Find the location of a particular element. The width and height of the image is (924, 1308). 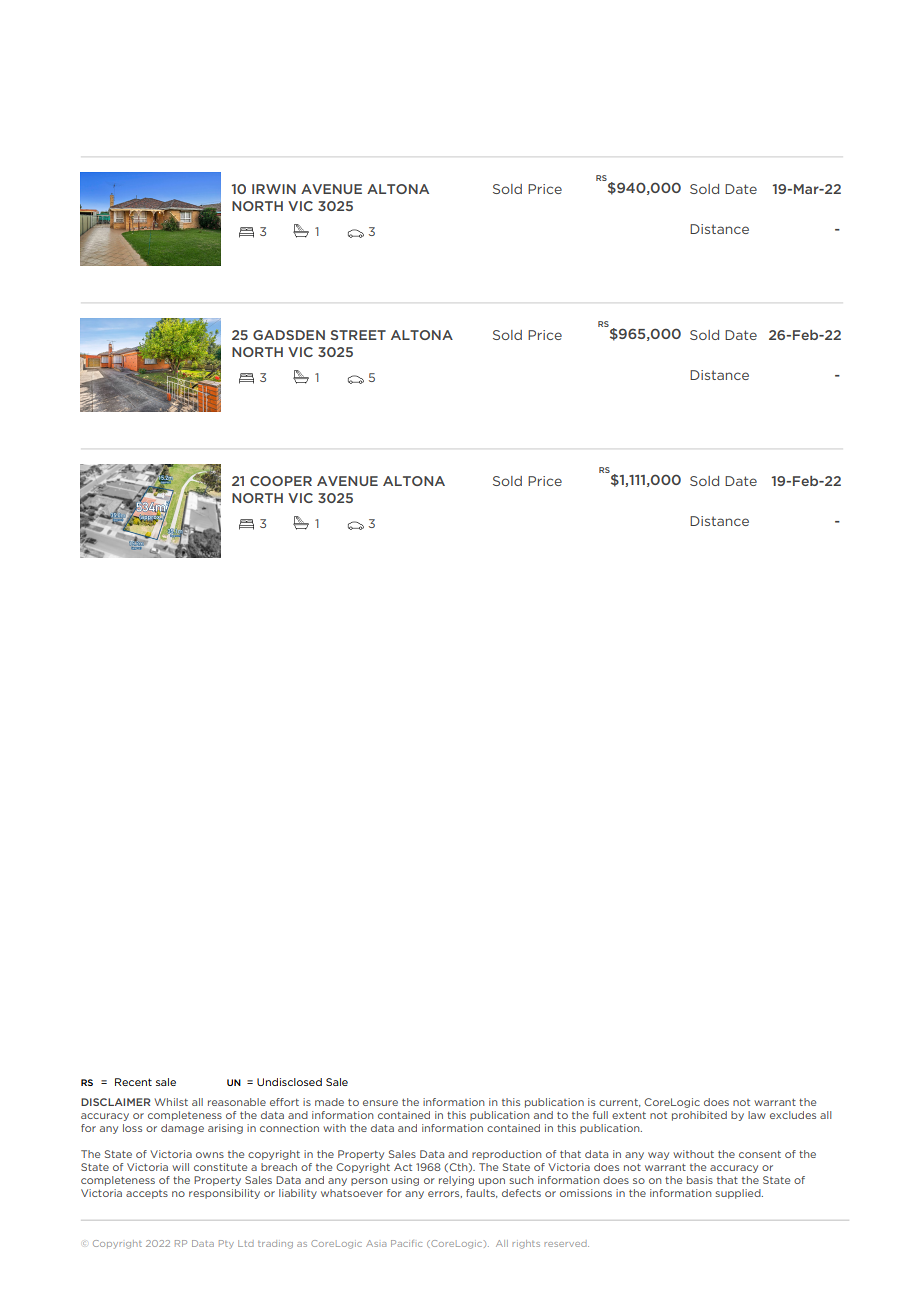

prohibited is located at coordinates (699, 1116).
